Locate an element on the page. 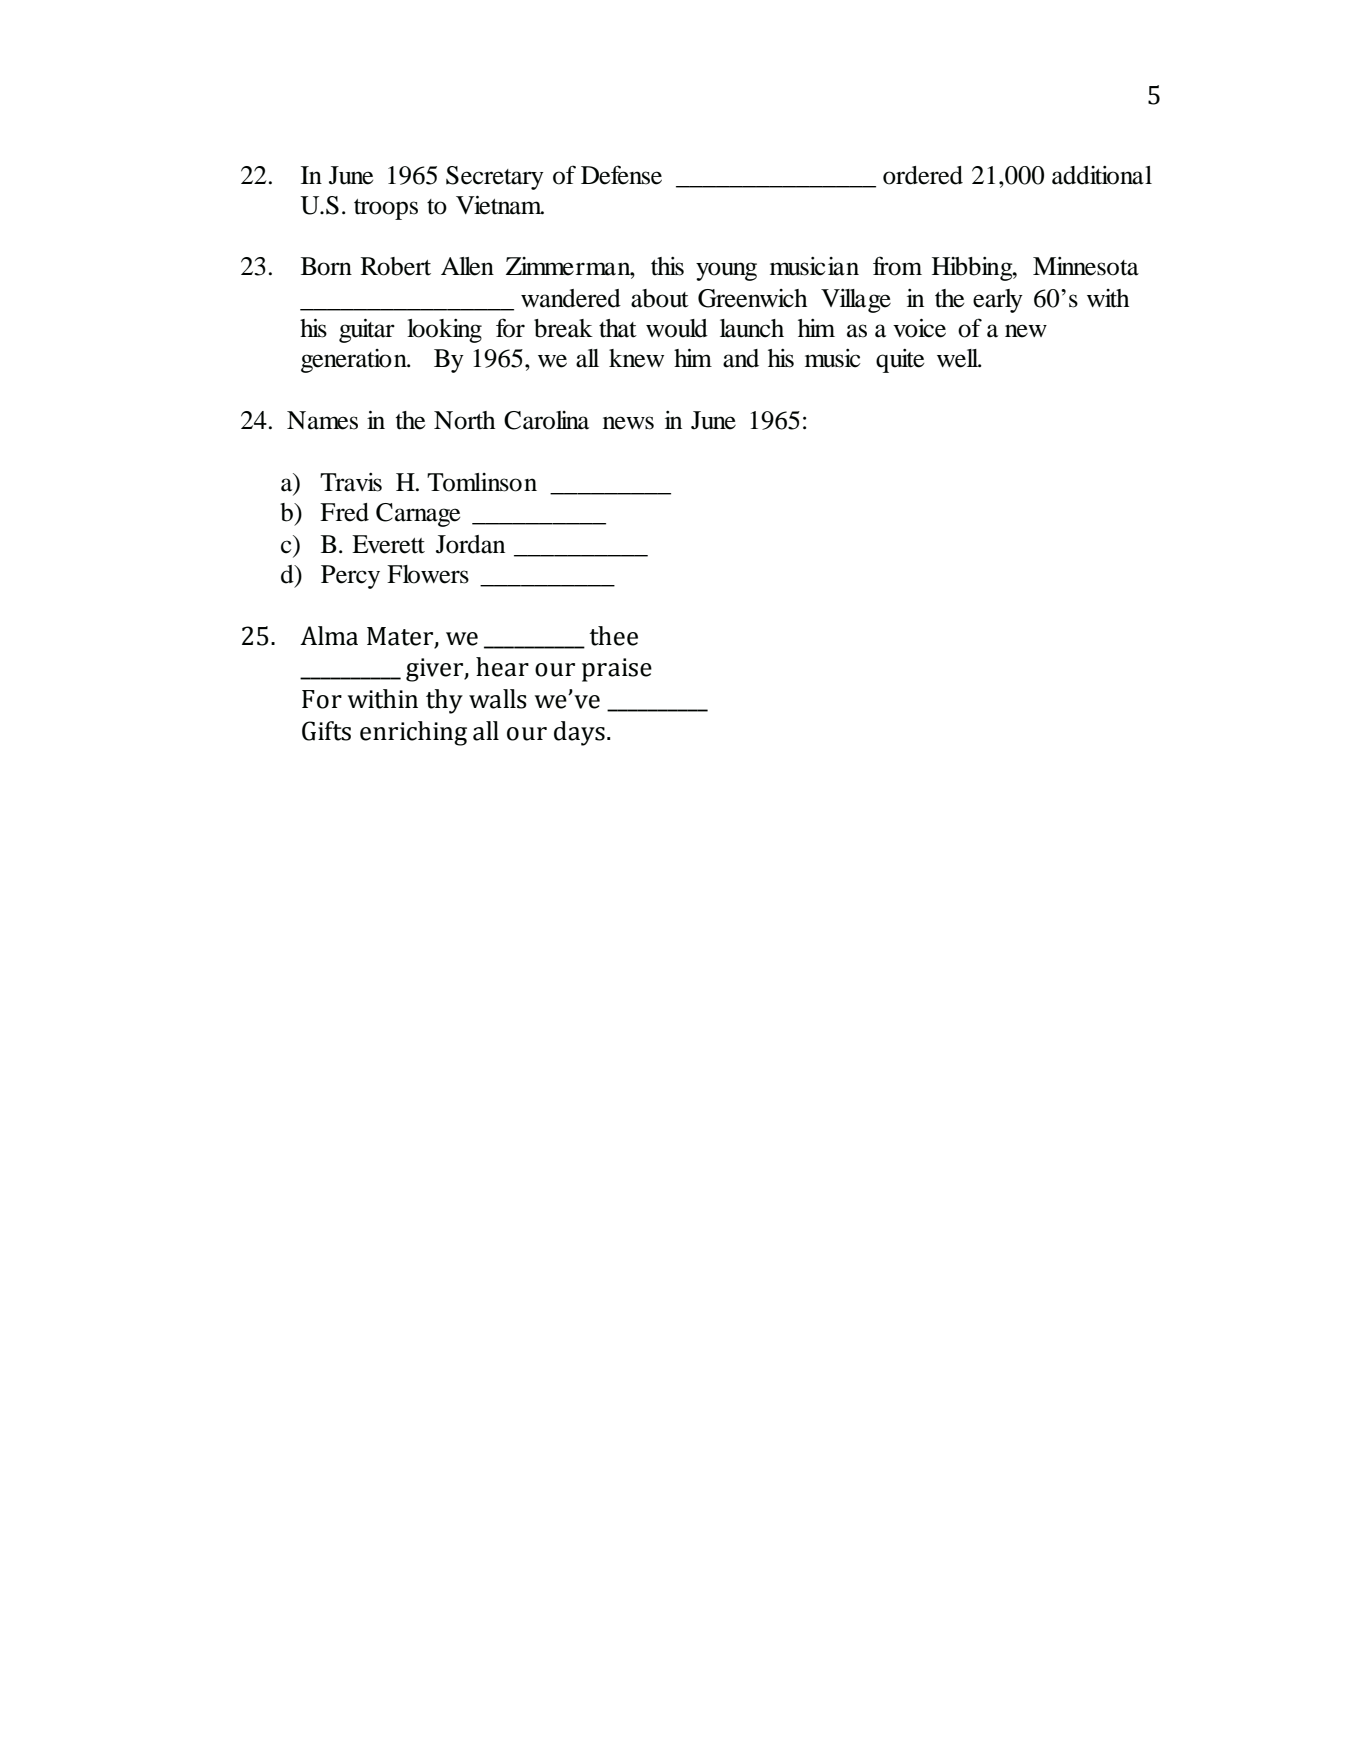  news is located at coordinates (628, 423).
